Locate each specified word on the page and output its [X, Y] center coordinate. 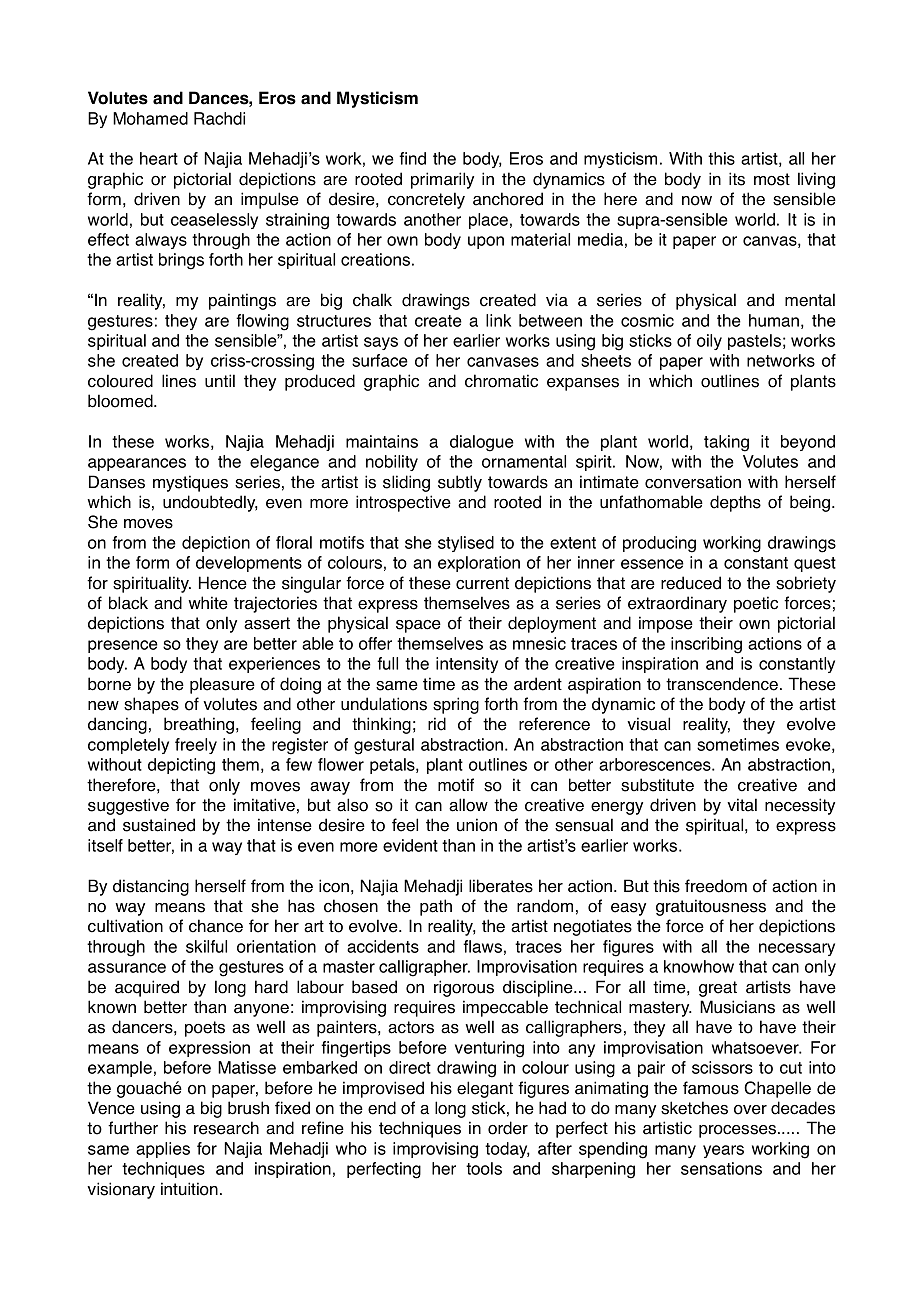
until [220, 381]
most [772, 179]
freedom [716, 886]
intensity [467, 665]
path [436, 907]
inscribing [706, 645]
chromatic [501, 381]
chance [216, 926]
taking [726, 443]
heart [159, 158]
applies [163, 1150]
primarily [442, 180]
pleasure [222, 685]
